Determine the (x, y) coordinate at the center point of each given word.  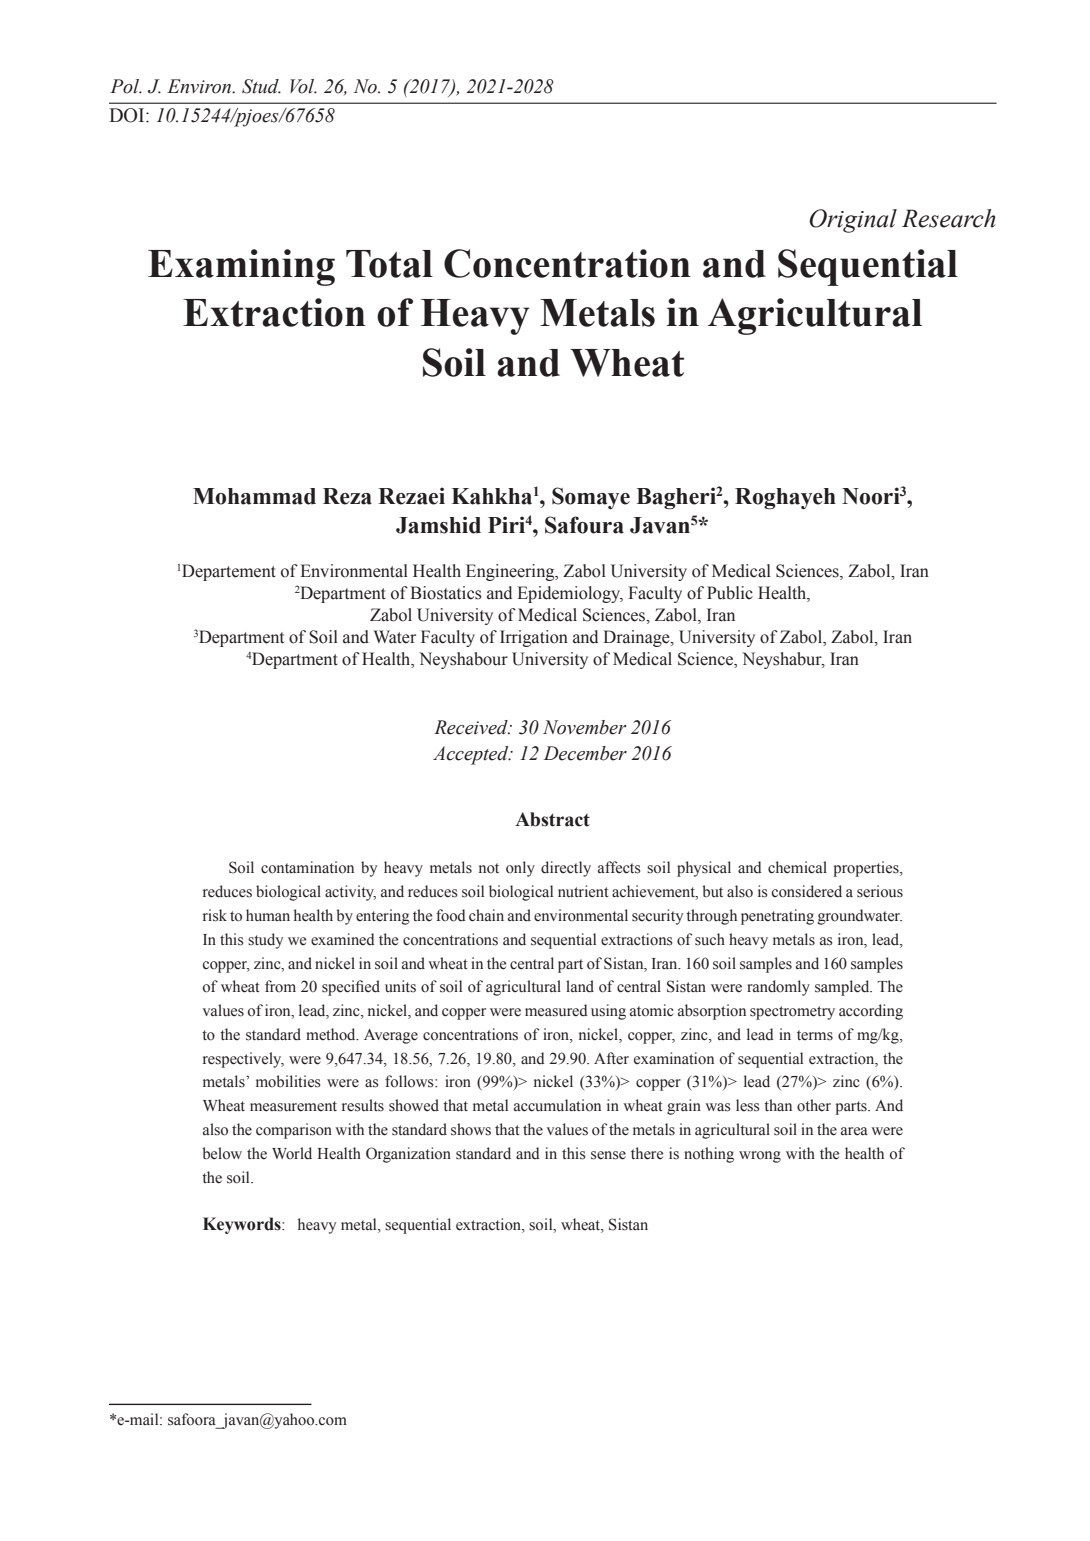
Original (853, 221)
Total (389, 264)
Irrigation (534, 638)
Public (730, 593)
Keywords (243, 1225)
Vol (303, 86)
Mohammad (254, 496)
